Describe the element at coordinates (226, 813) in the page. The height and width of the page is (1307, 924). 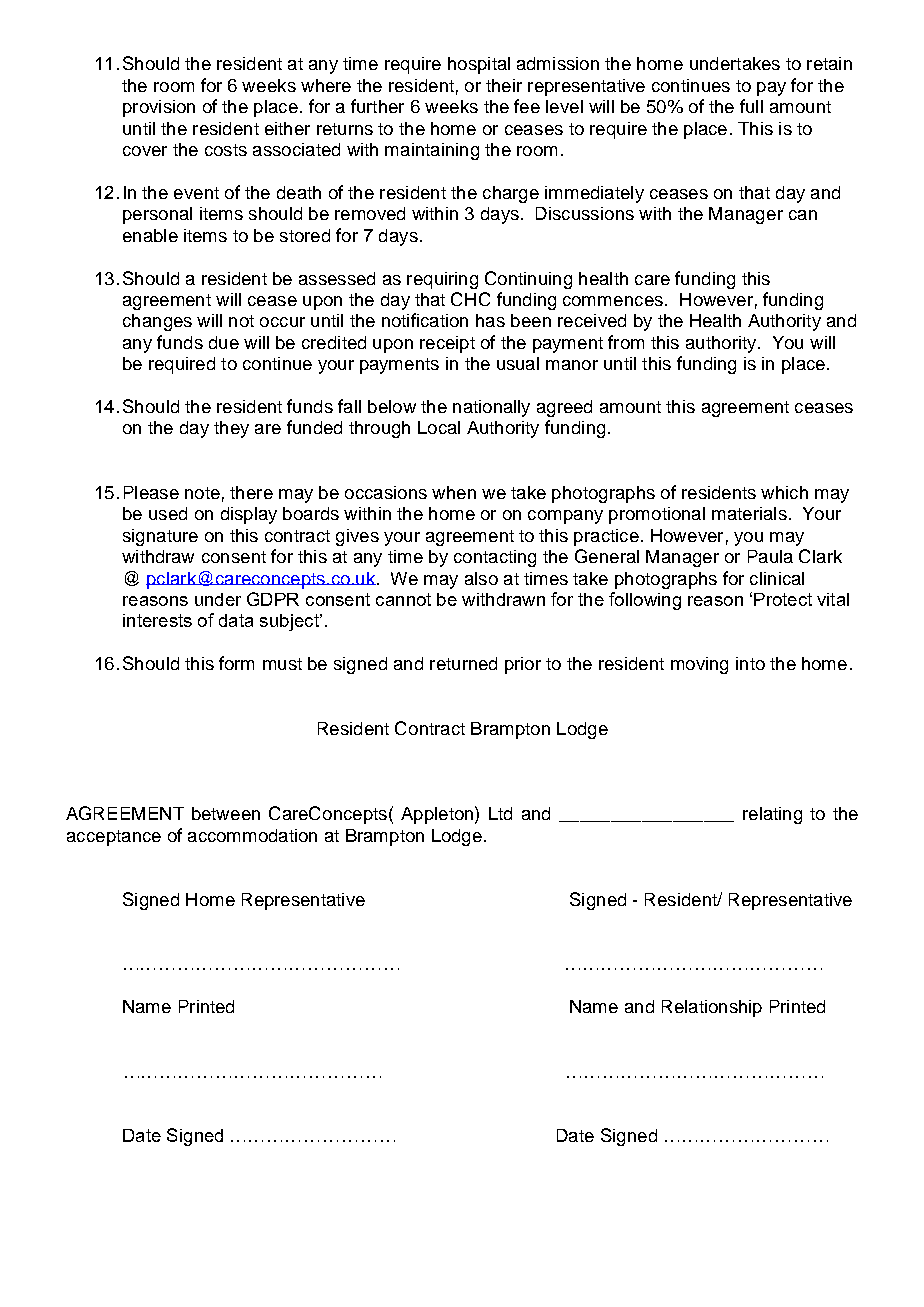
I see `between` at that location.
